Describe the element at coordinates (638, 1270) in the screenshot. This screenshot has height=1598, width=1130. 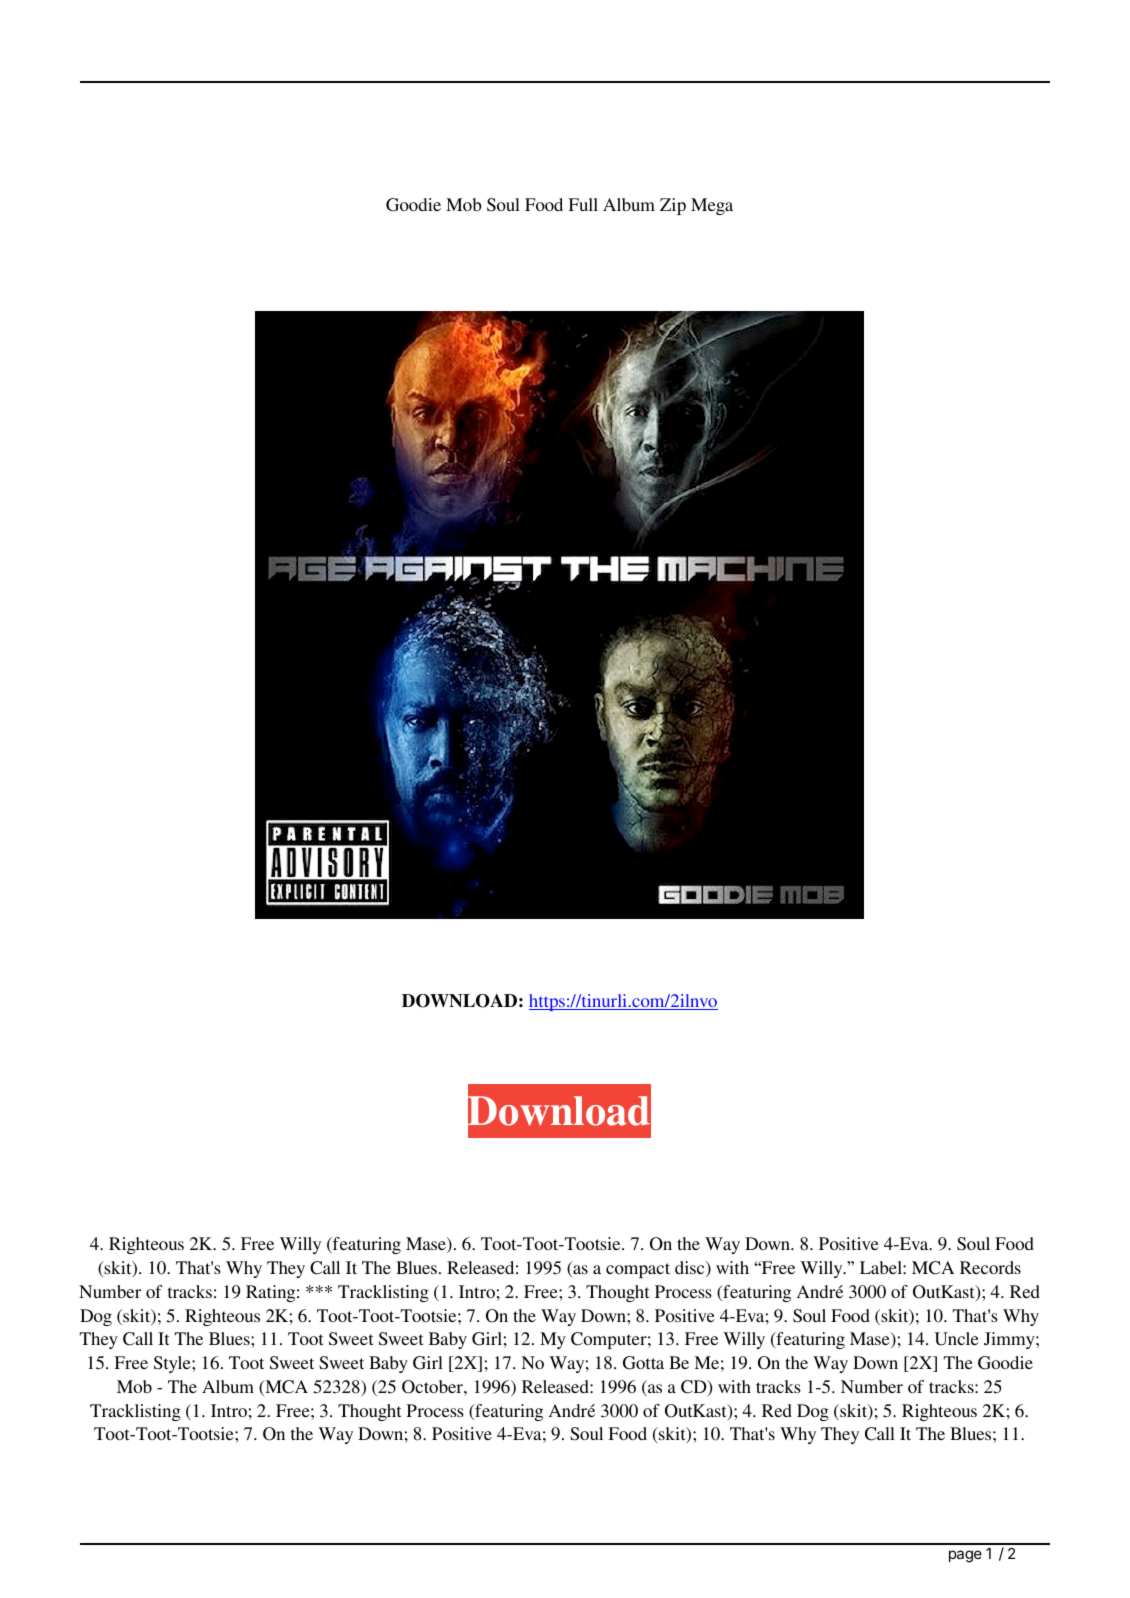
I see `compact` at that location.
